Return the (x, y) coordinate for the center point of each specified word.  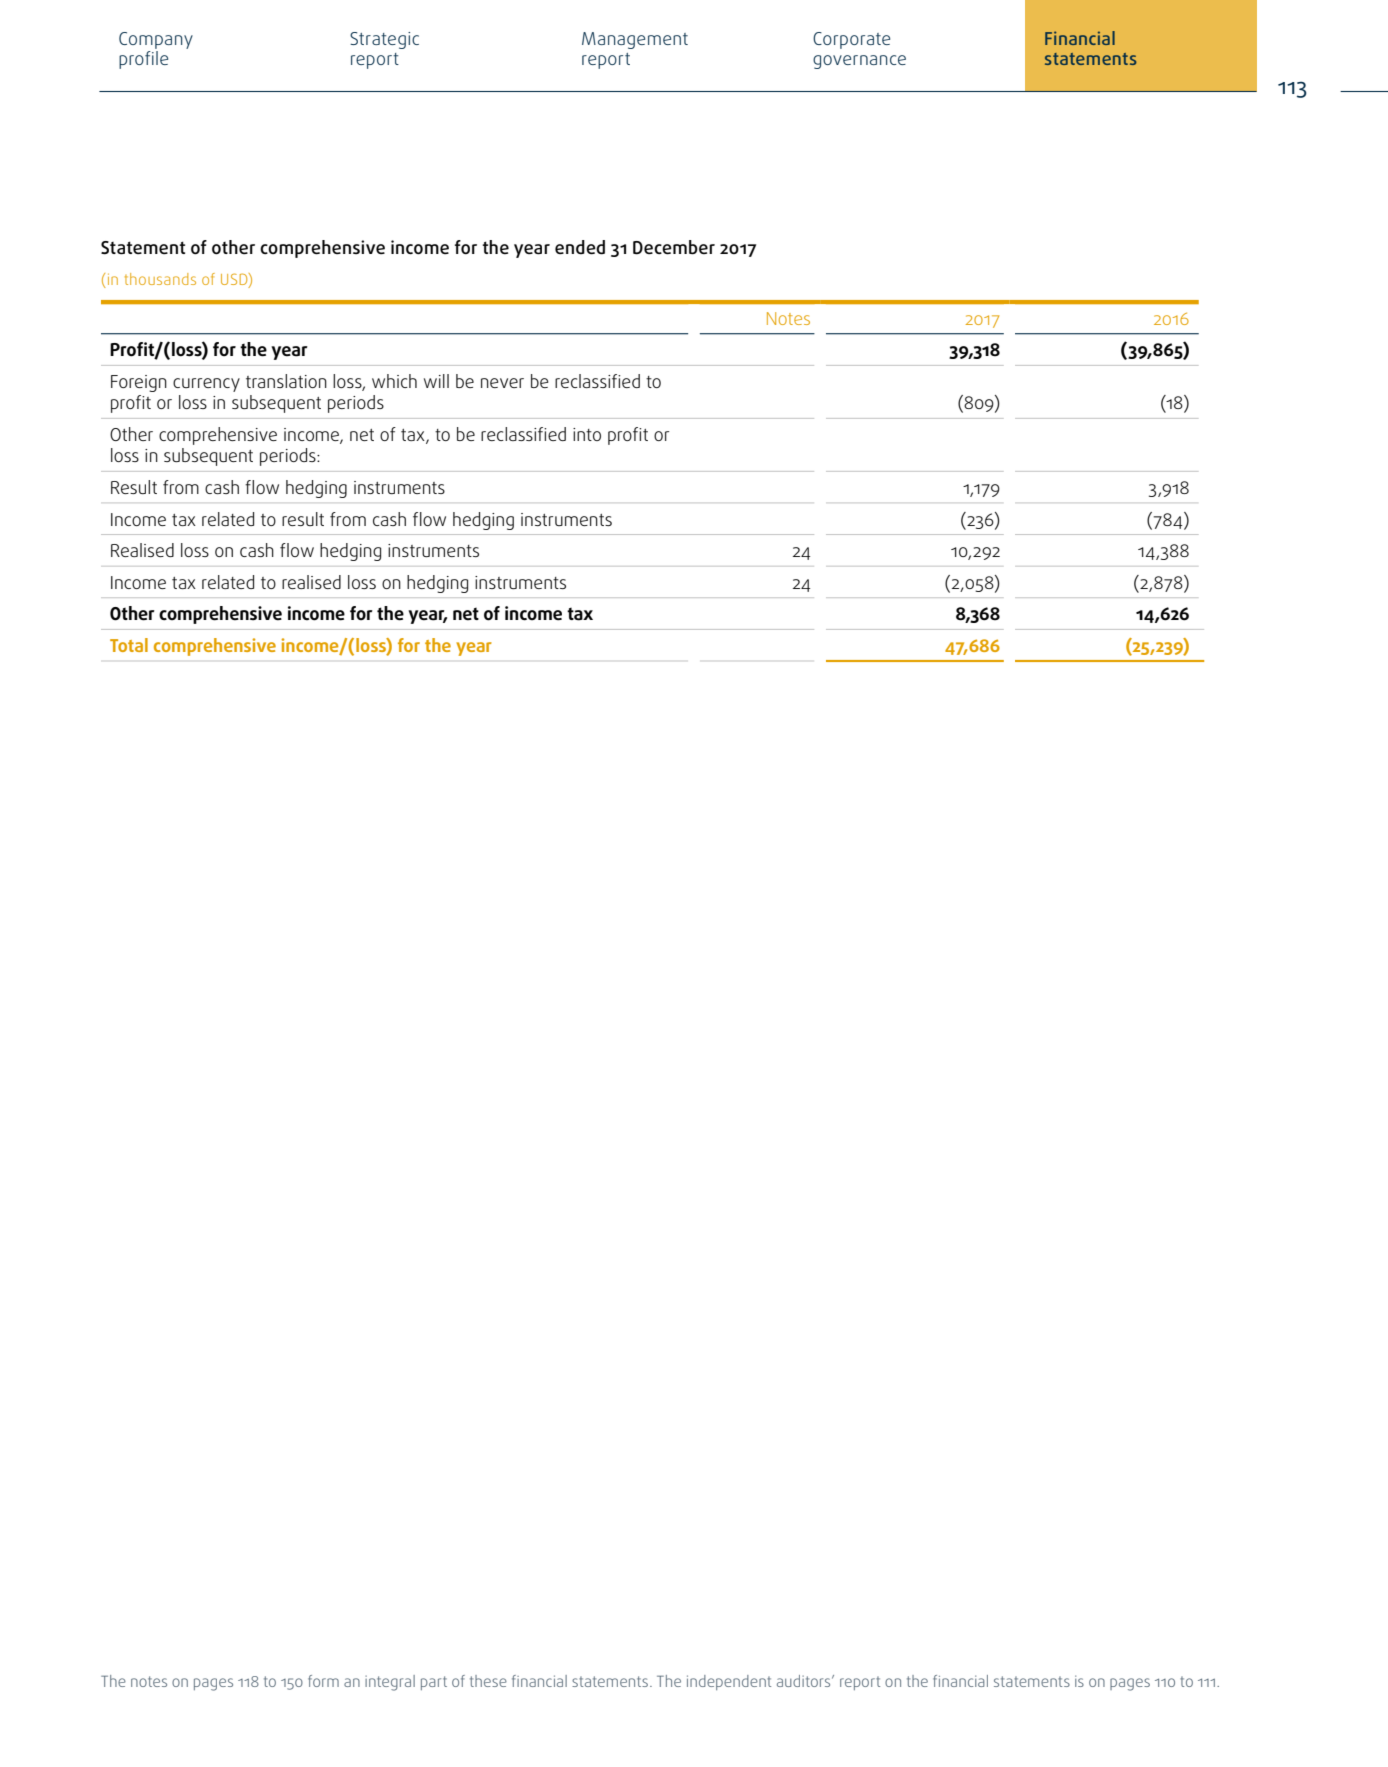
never (502, 383)
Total (129, 645)
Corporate (851, 40)
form (323, 1681)
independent (729, 1682)
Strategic (384, 40)
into (587, 434)
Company (156, 42)
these (488, 1681)
